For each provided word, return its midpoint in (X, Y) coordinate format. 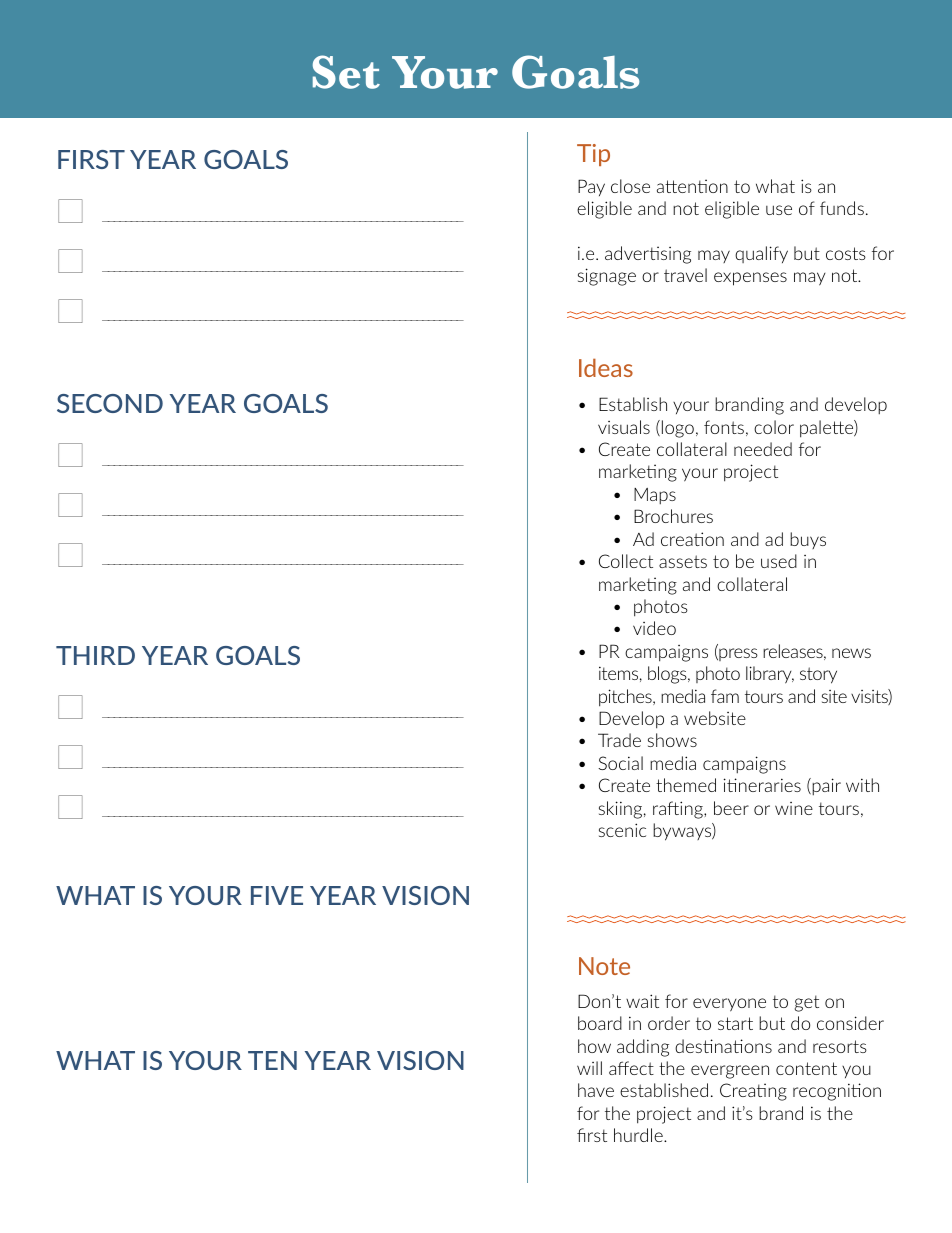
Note (604, 966)
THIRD (95, 655)
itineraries (762, 785)
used (779, 561)
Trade (619, 740)
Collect (626, 561)
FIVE (277, 895)
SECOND (110, 403)
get (807, 1003)
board (600, 1023)
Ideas (606, 367)
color (774, 427)
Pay (591, 187)
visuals (624, 427)
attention (692, 186)
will (589, 1068)
